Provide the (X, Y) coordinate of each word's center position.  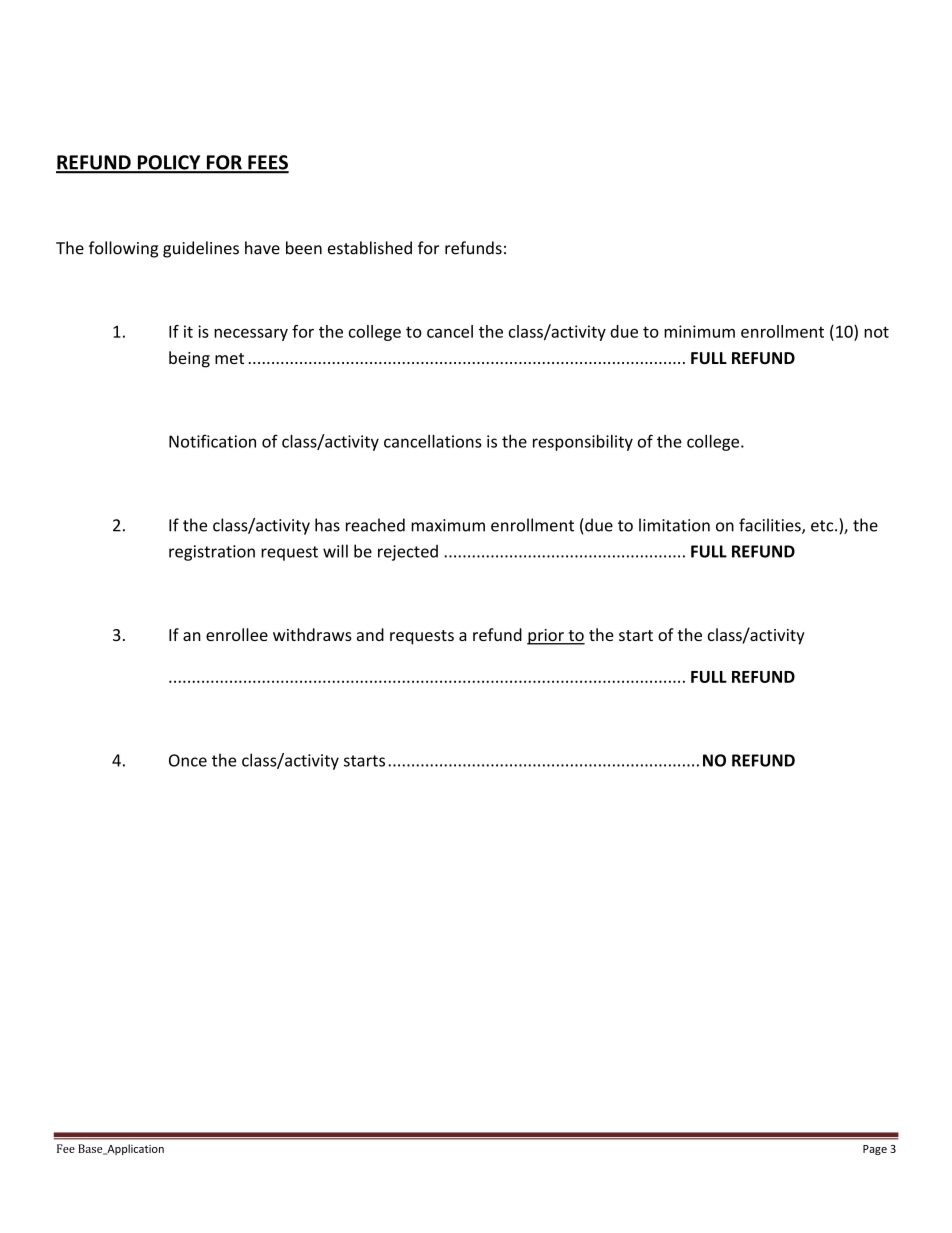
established (370, 248)
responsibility (583, 443)
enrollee (237, 634)
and (370, 634)
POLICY (169, 163)
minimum (699, 331)
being (189, 359)
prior (546, 637)
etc (823, 526)
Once (188, 760)
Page (875, 1150)
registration (212, 553)
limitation (674, 525)
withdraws (312, 634)
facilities (771, 526)
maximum (448, 525)
